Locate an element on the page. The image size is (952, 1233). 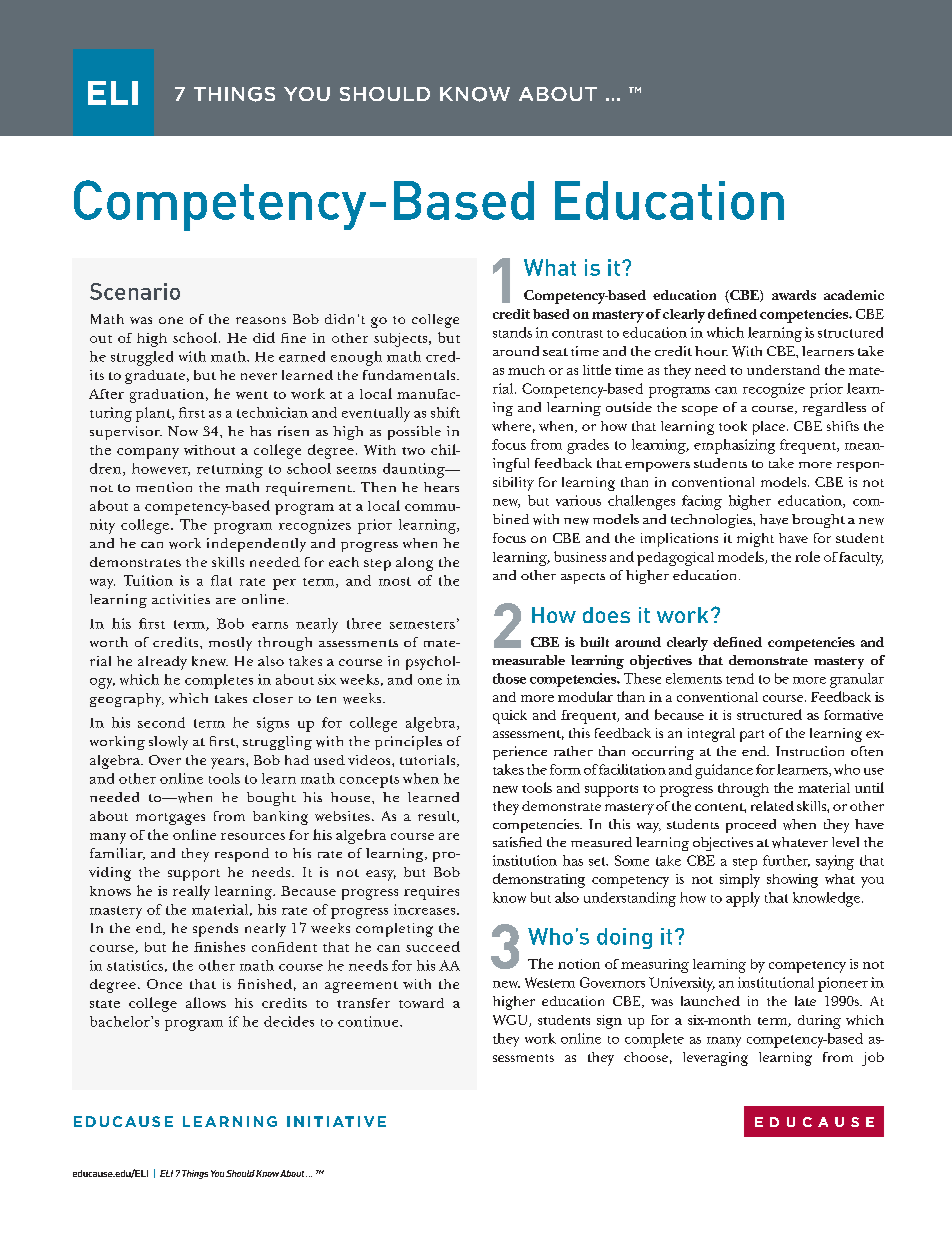
mortgages is located at coordinates (170, 819).
